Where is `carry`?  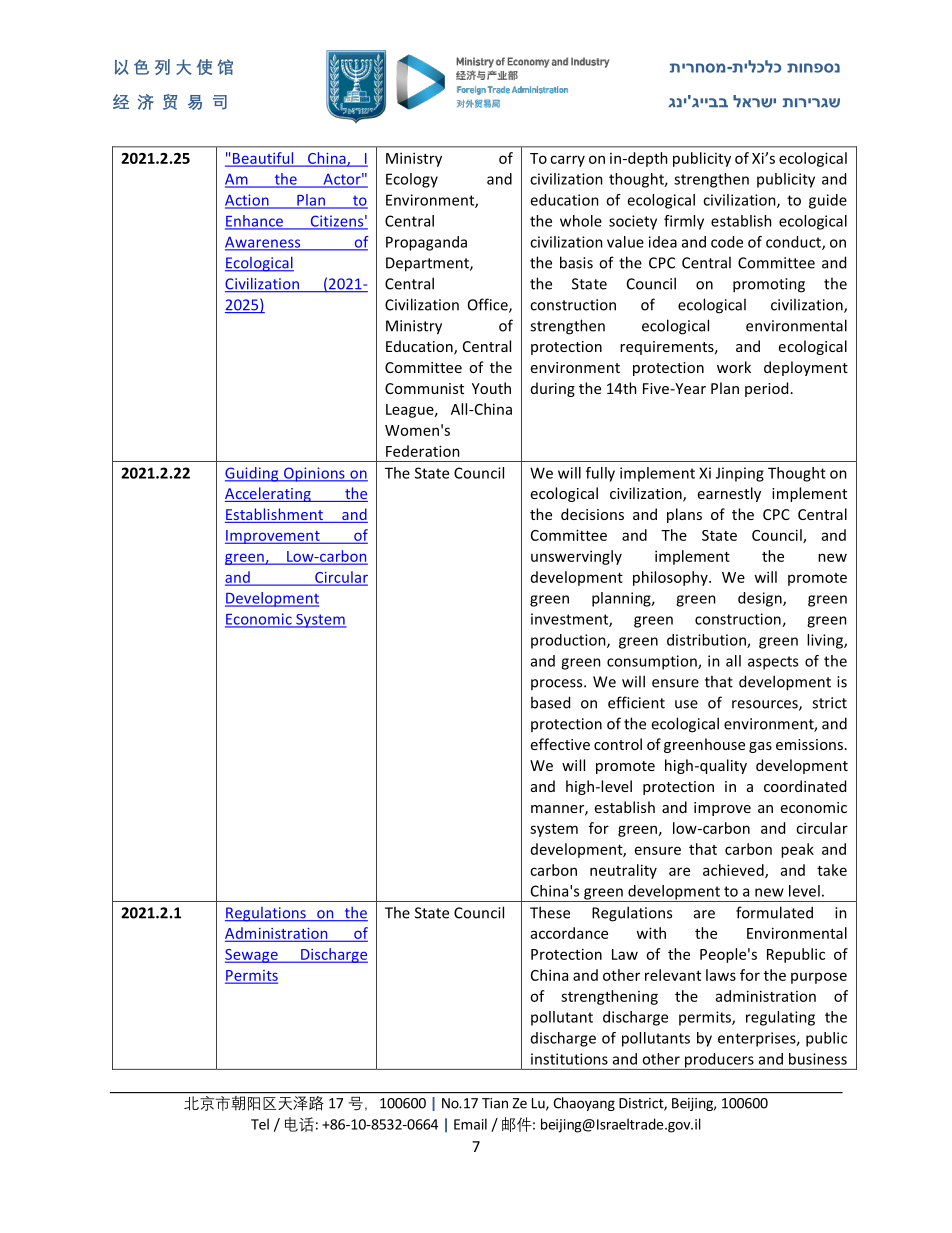
carry is located at coordinates (567, 161).
